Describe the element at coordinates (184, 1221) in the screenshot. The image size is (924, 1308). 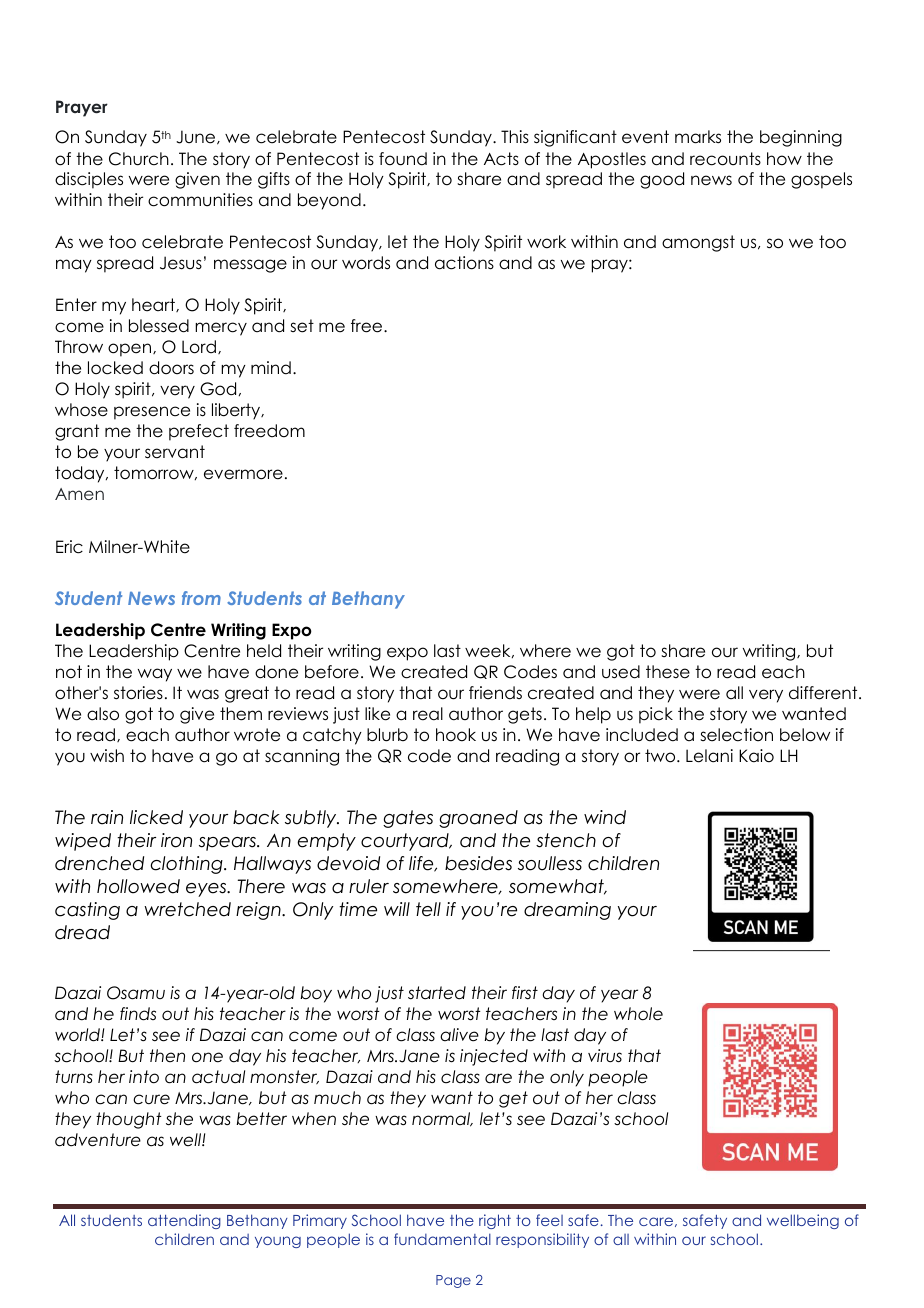
I see `attending` at that location.
